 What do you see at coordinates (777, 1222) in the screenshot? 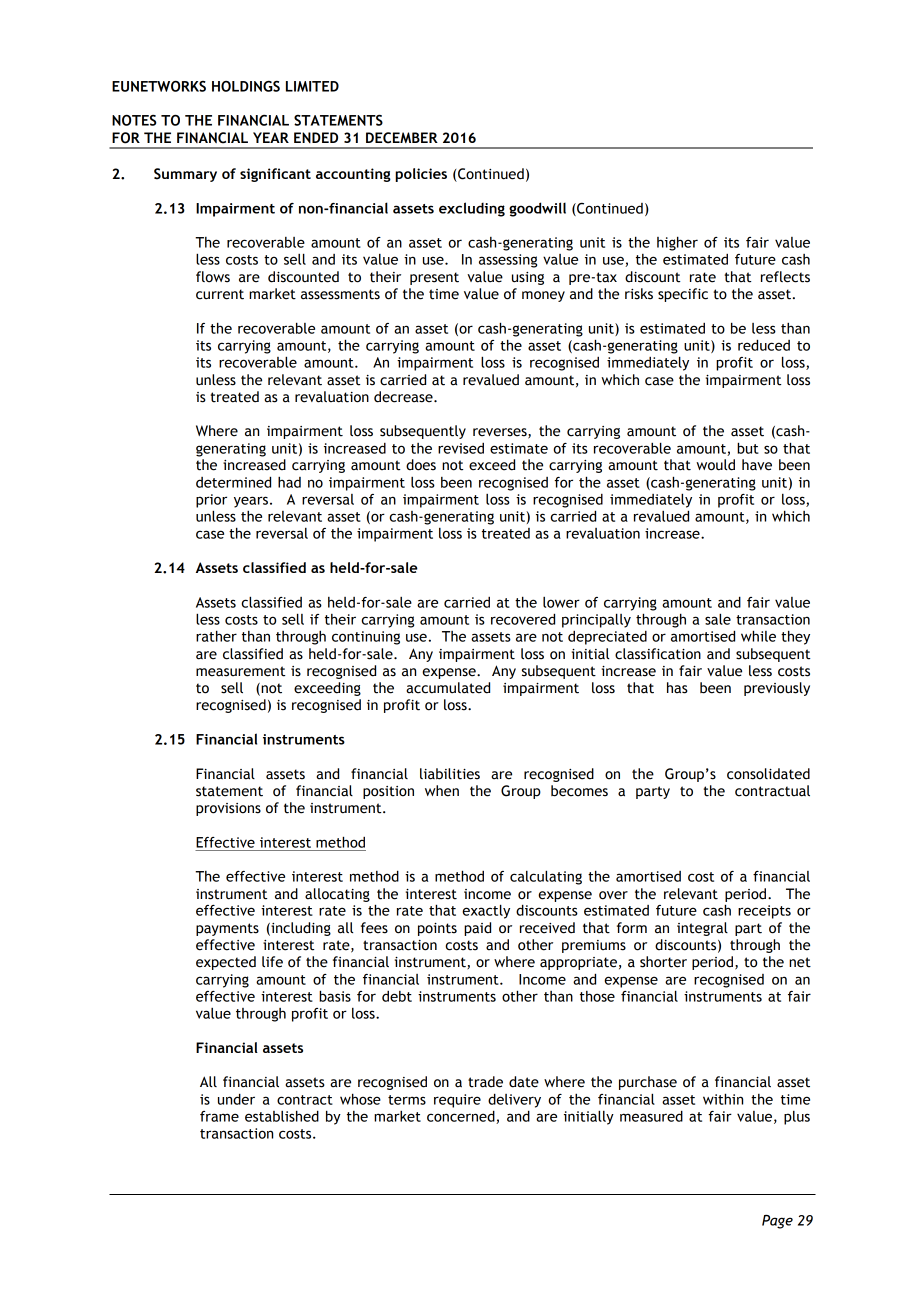
I see `Page` at bounding box center [777, 1222].
